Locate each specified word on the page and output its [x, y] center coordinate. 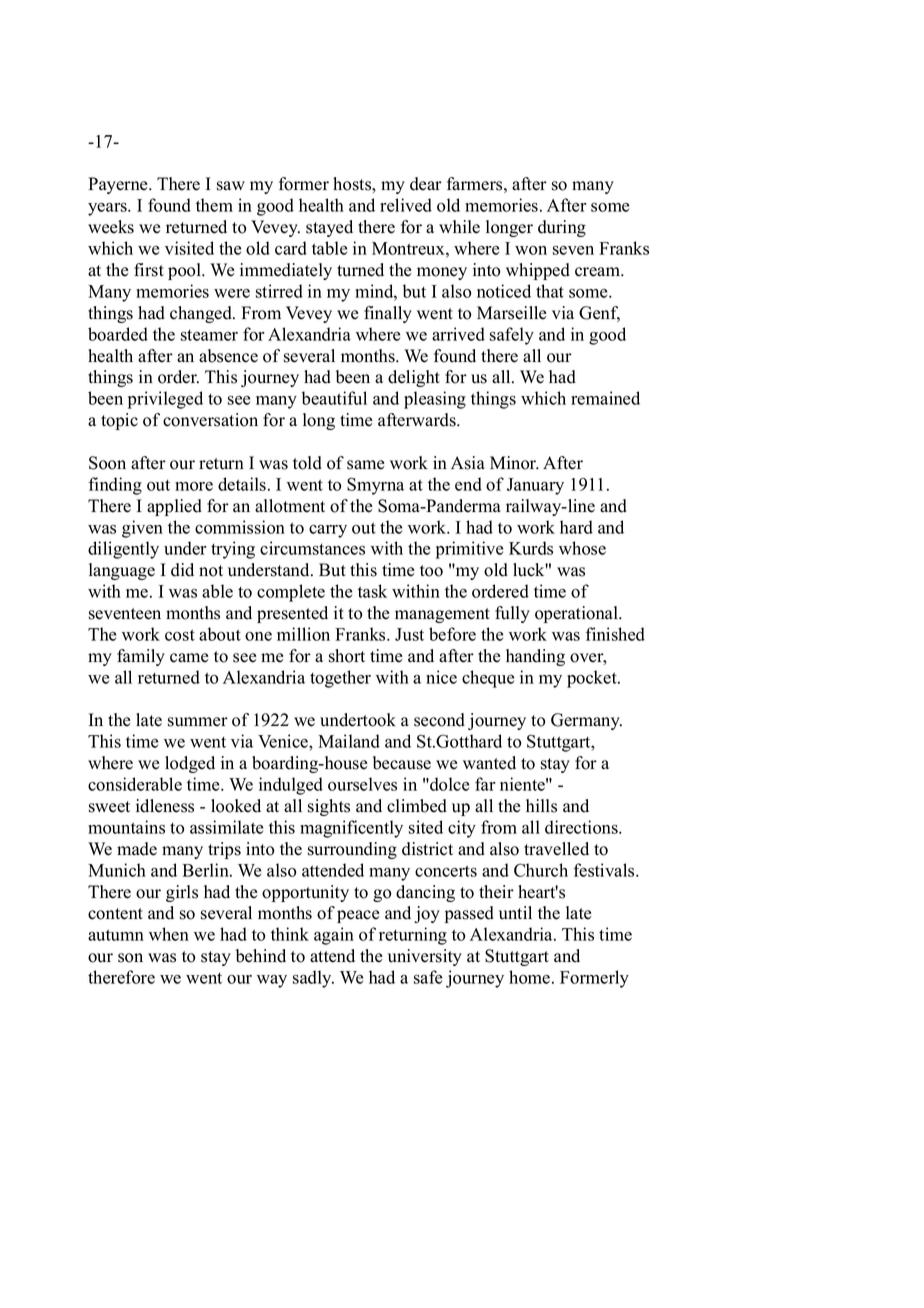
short [347, 656]
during [562, 228]
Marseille [511, 313]
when [169, 934]
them [214, 205]
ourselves [362, 784]
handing [535, 657]
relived [406, 205]
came [189, 658]
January [535, 486]
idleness [165, 806]
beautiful [334, 398]
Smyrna [375, 486]
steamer [209, 335]
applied [174, 507]
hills [541, 806]
